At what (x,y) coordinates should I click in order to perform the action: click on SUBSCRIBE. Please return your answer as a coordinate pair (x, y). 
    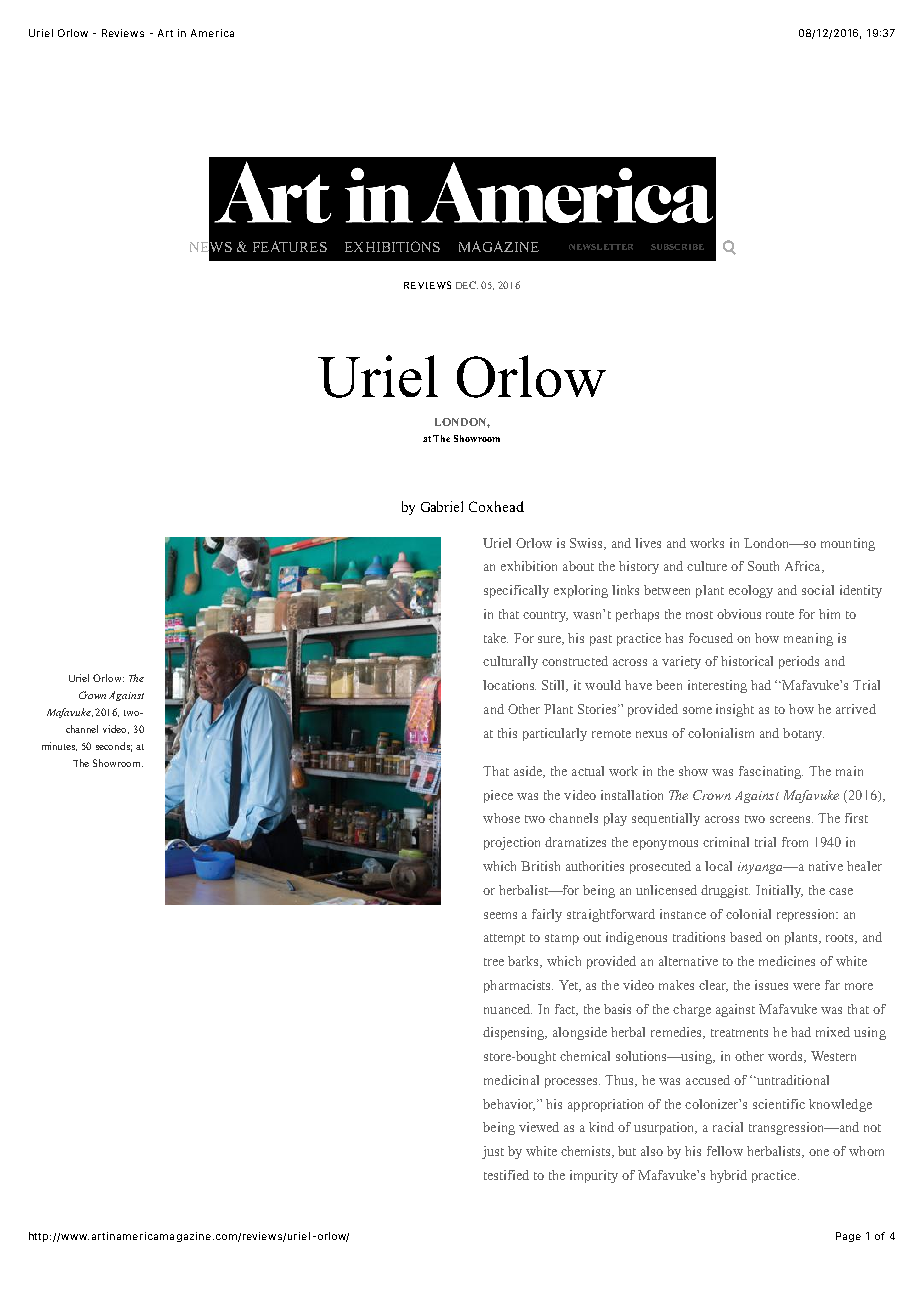
    Looking at the image, I should click on (677, 247).
